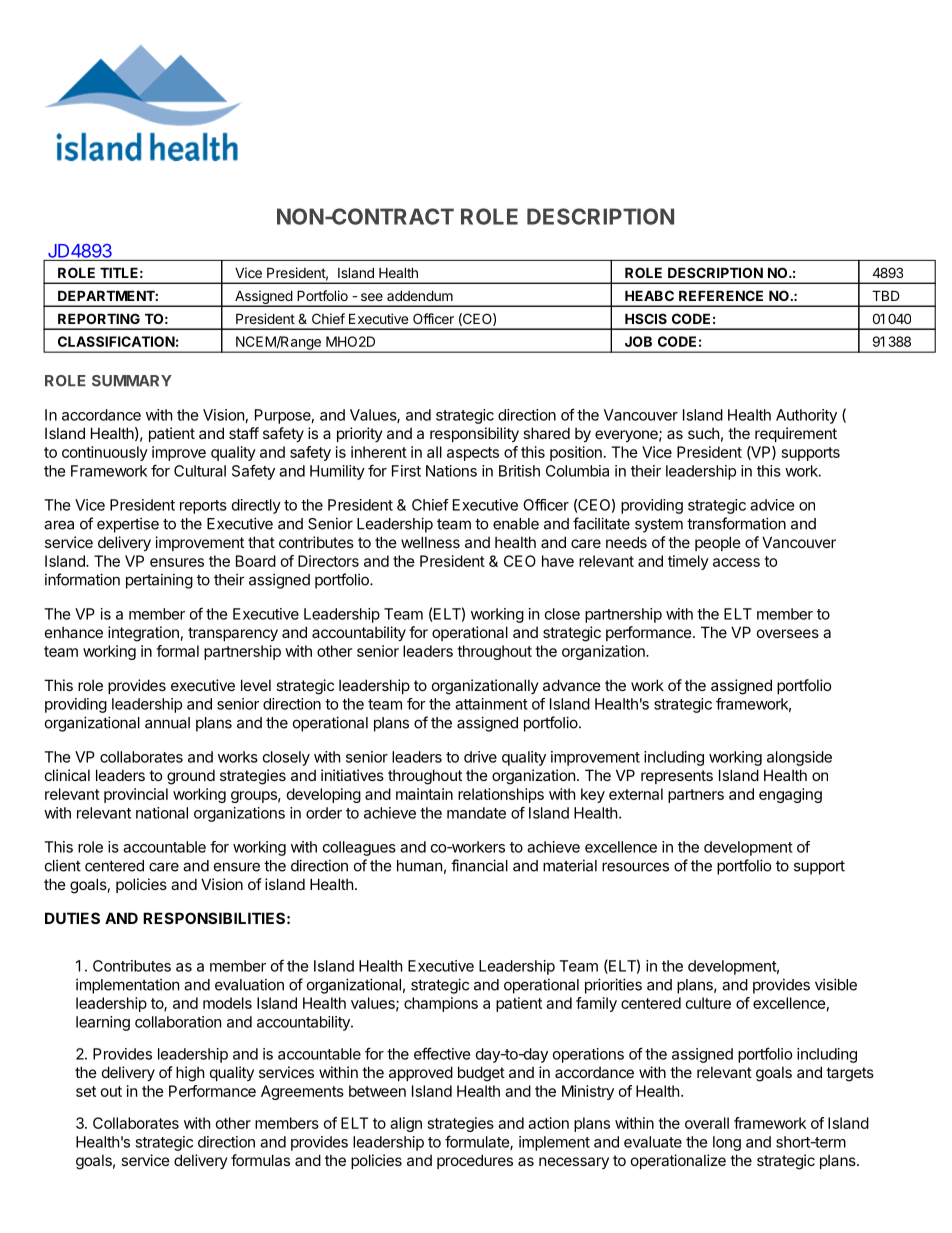 This image has width=952, height=1233. Describe the element at coordinates (420, 295) in the image. I see `addendum` at that location.
